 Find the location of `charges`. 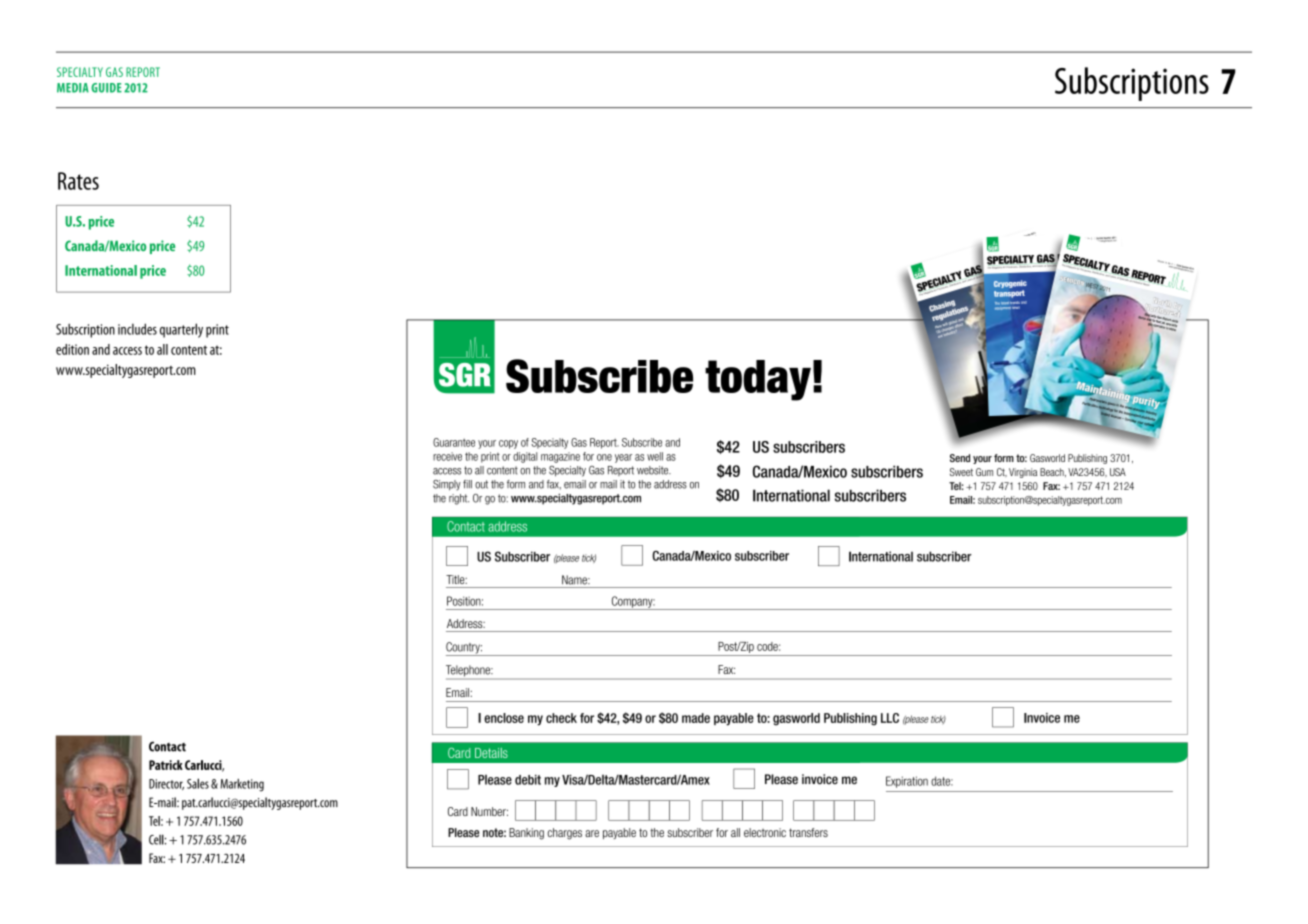

charges is located at coordinates (564, 834).
